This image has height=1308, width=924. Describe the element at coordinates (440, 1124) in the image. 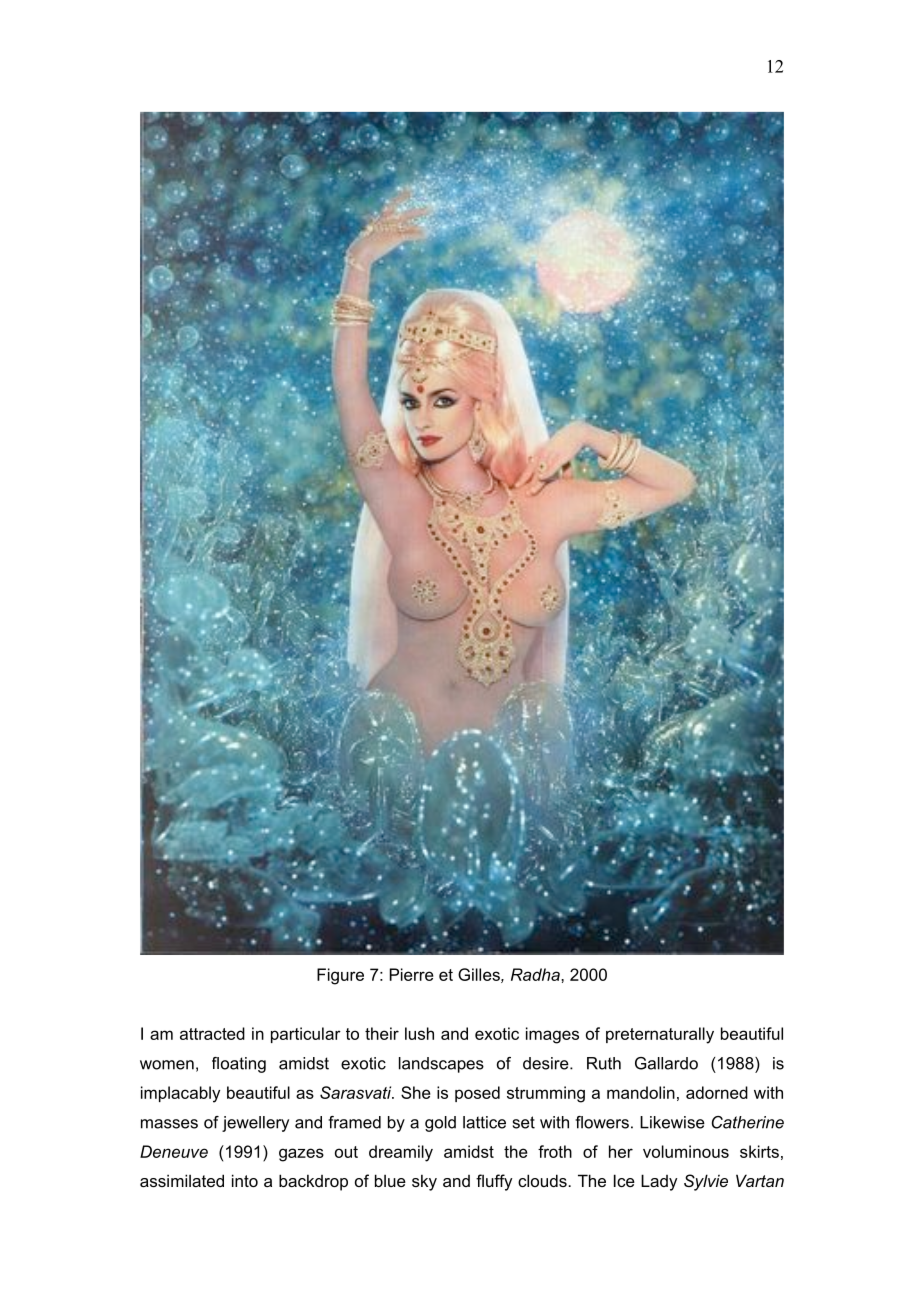

I see `gold` at that location.
